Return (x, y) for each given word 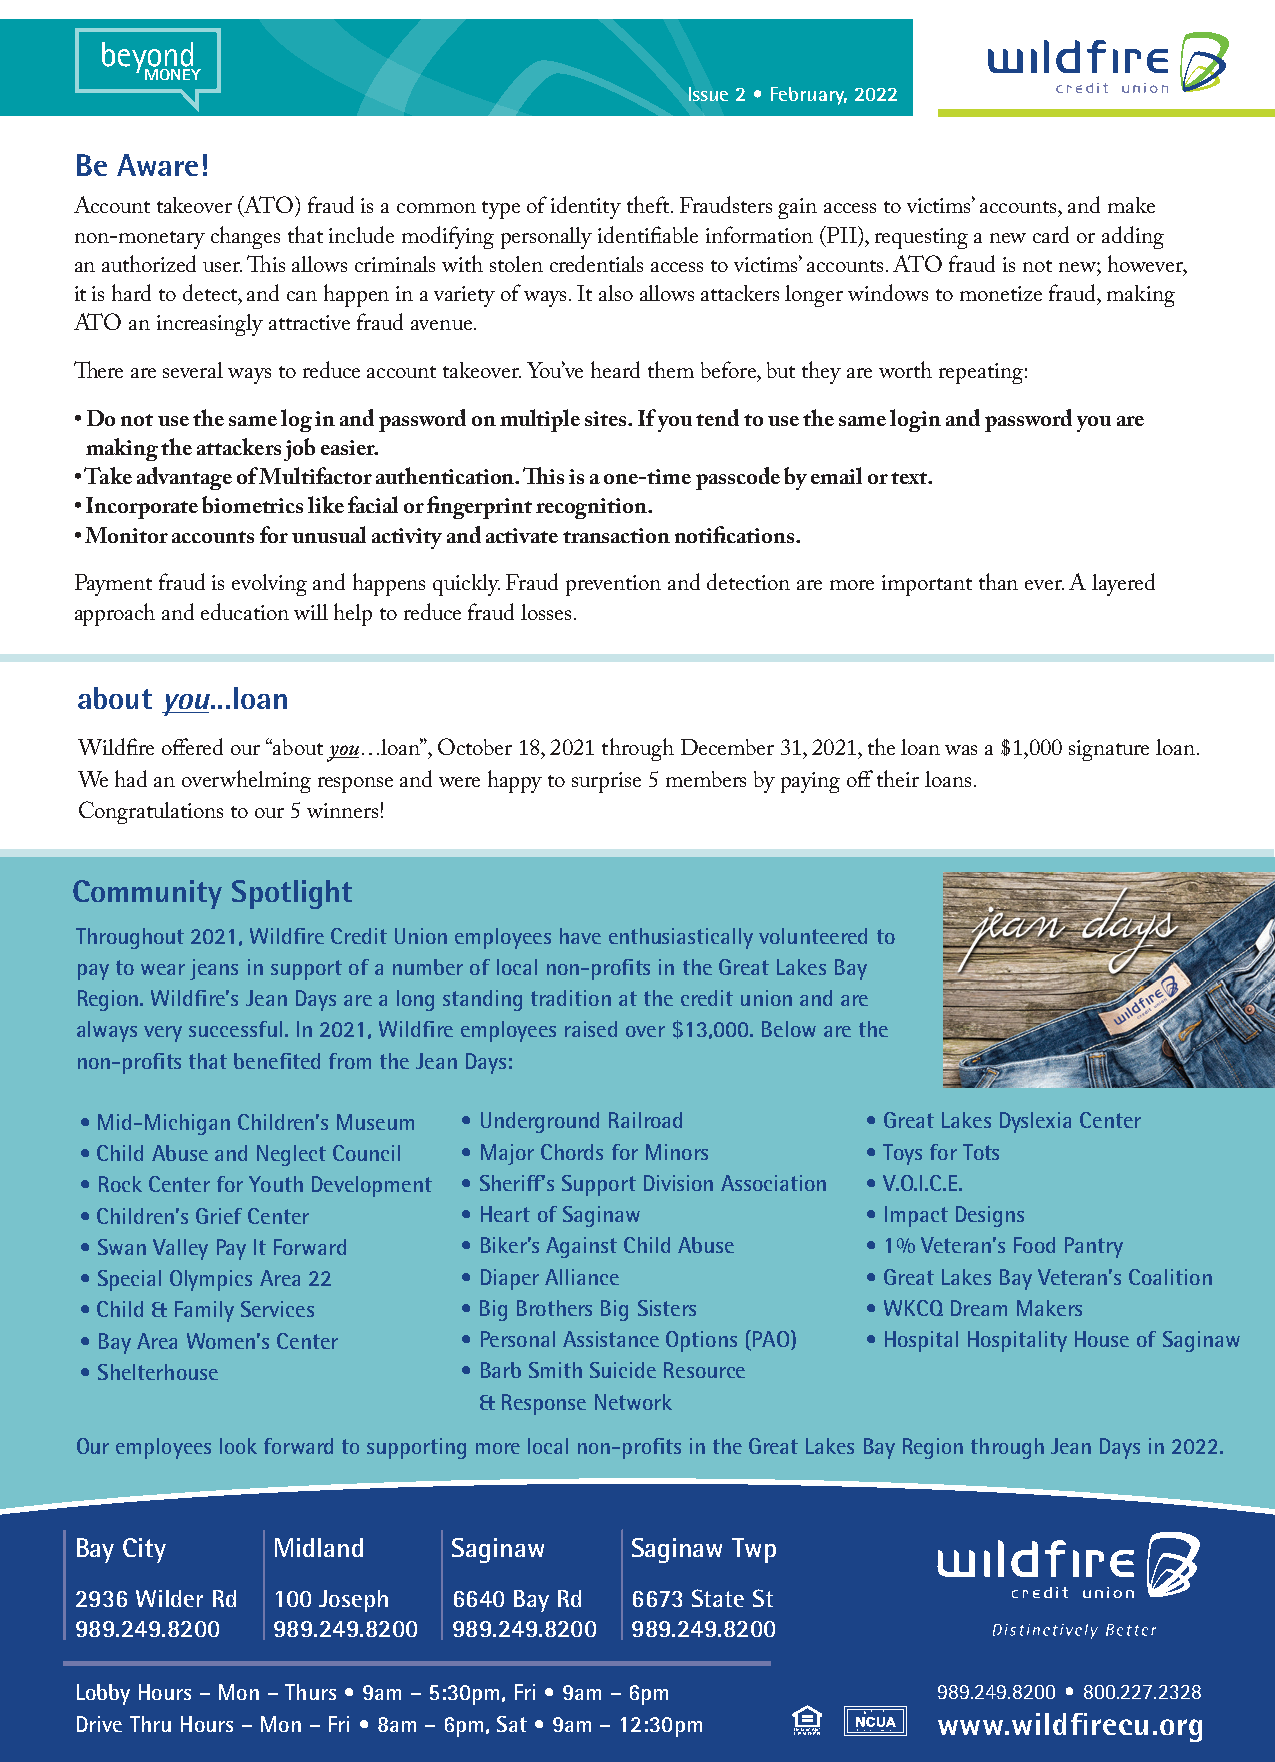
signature (1109, 750)
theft (650, 204)
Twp (754, 1550)
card (1051, 234)
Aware (157, 165)
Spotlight (292, 894)
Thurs (310, 1692)
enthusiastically (681, 938)
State (718, 1598)
